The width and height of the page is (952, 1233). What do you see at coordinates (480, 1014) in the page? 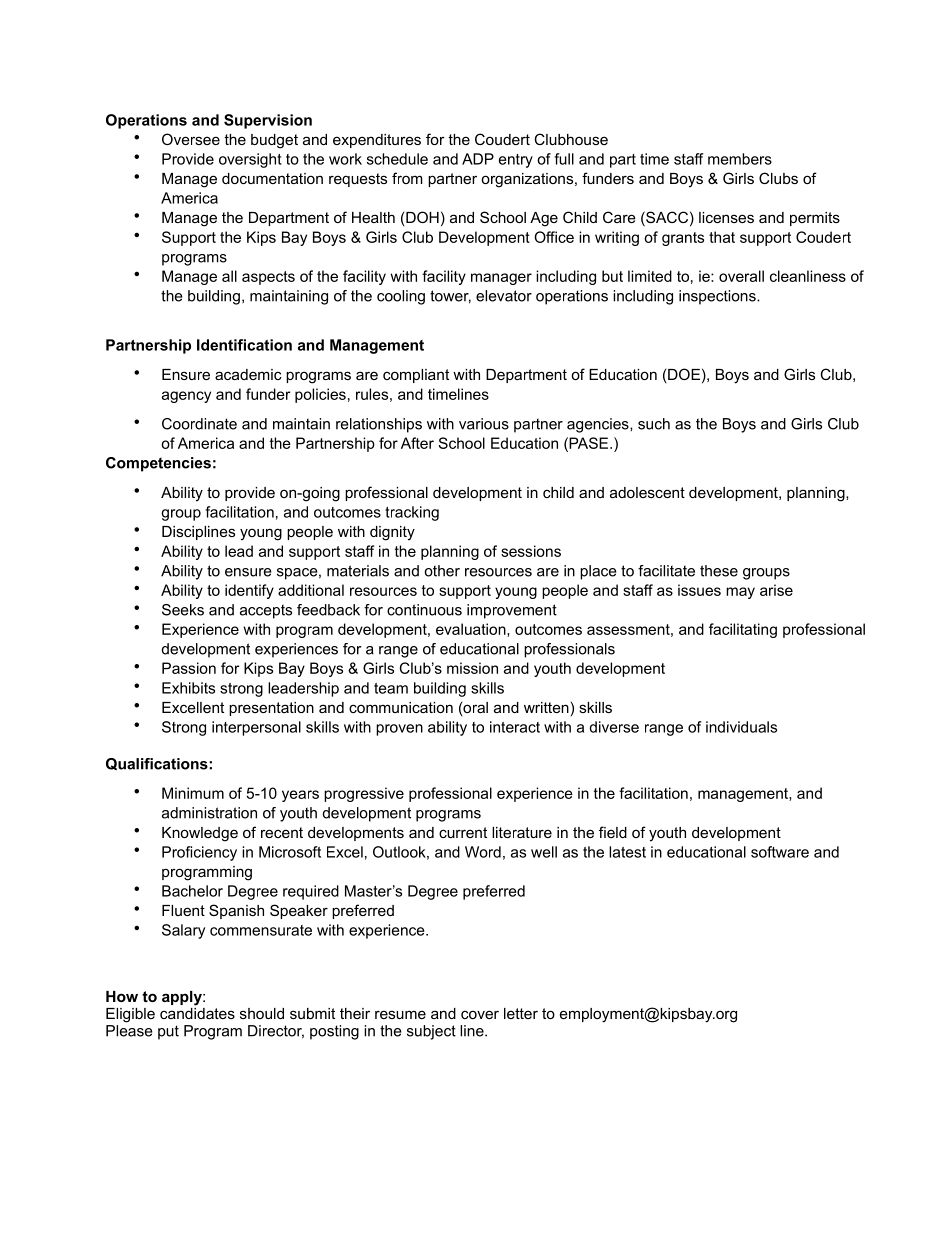
I see `cover` at bounding box center [480, 1014].
